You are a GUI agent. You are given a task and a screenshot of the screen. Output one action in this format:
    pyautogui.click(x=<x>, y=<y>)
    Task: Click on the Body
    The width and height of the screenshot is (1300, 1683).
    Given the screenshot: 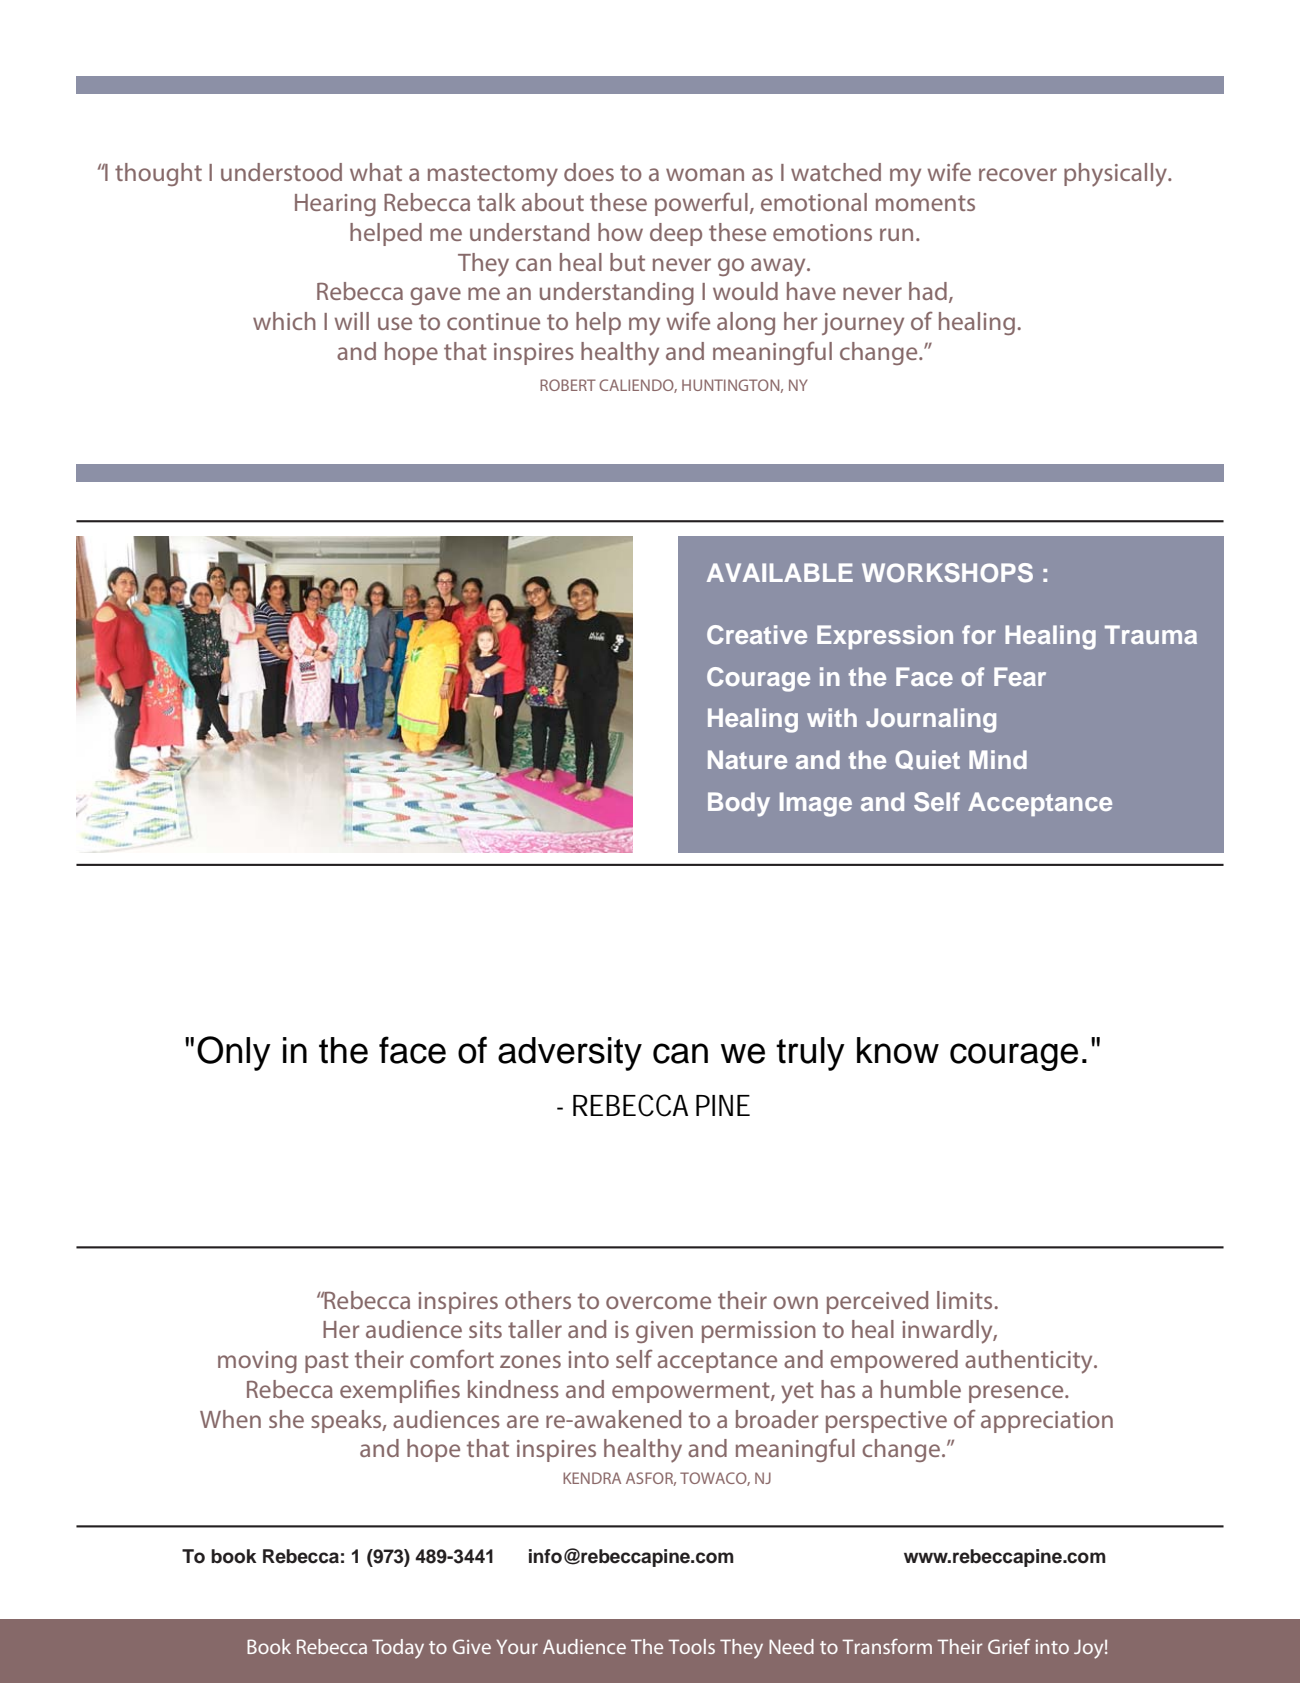 What is the action you would take?
    pyautogui.click(x=739, y=804)
